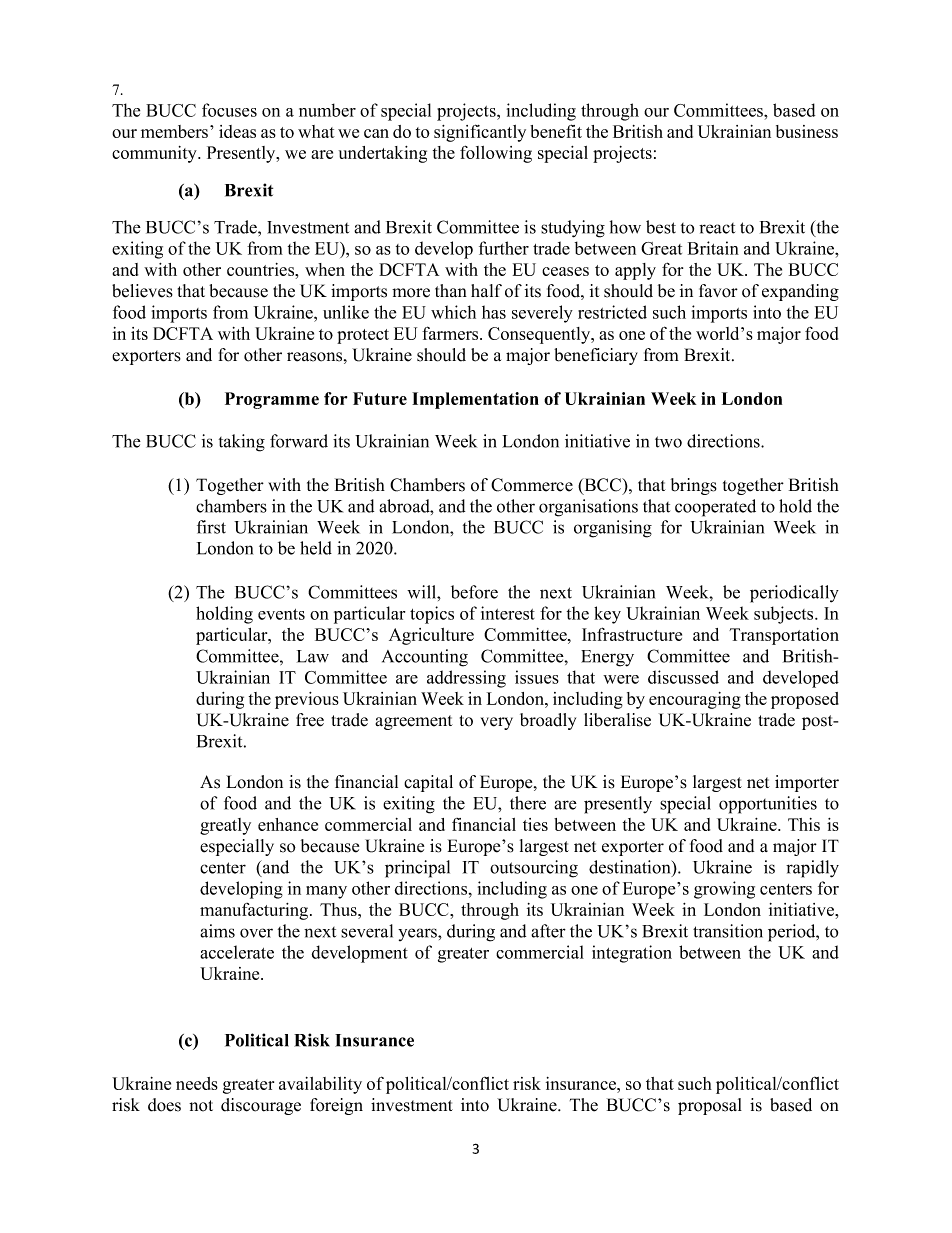 This screenshot has height=1233, width=952. What do you see at coordinates (480, 133) in the screenshot?
I see `significantly` at bounding box center [480, 133].
